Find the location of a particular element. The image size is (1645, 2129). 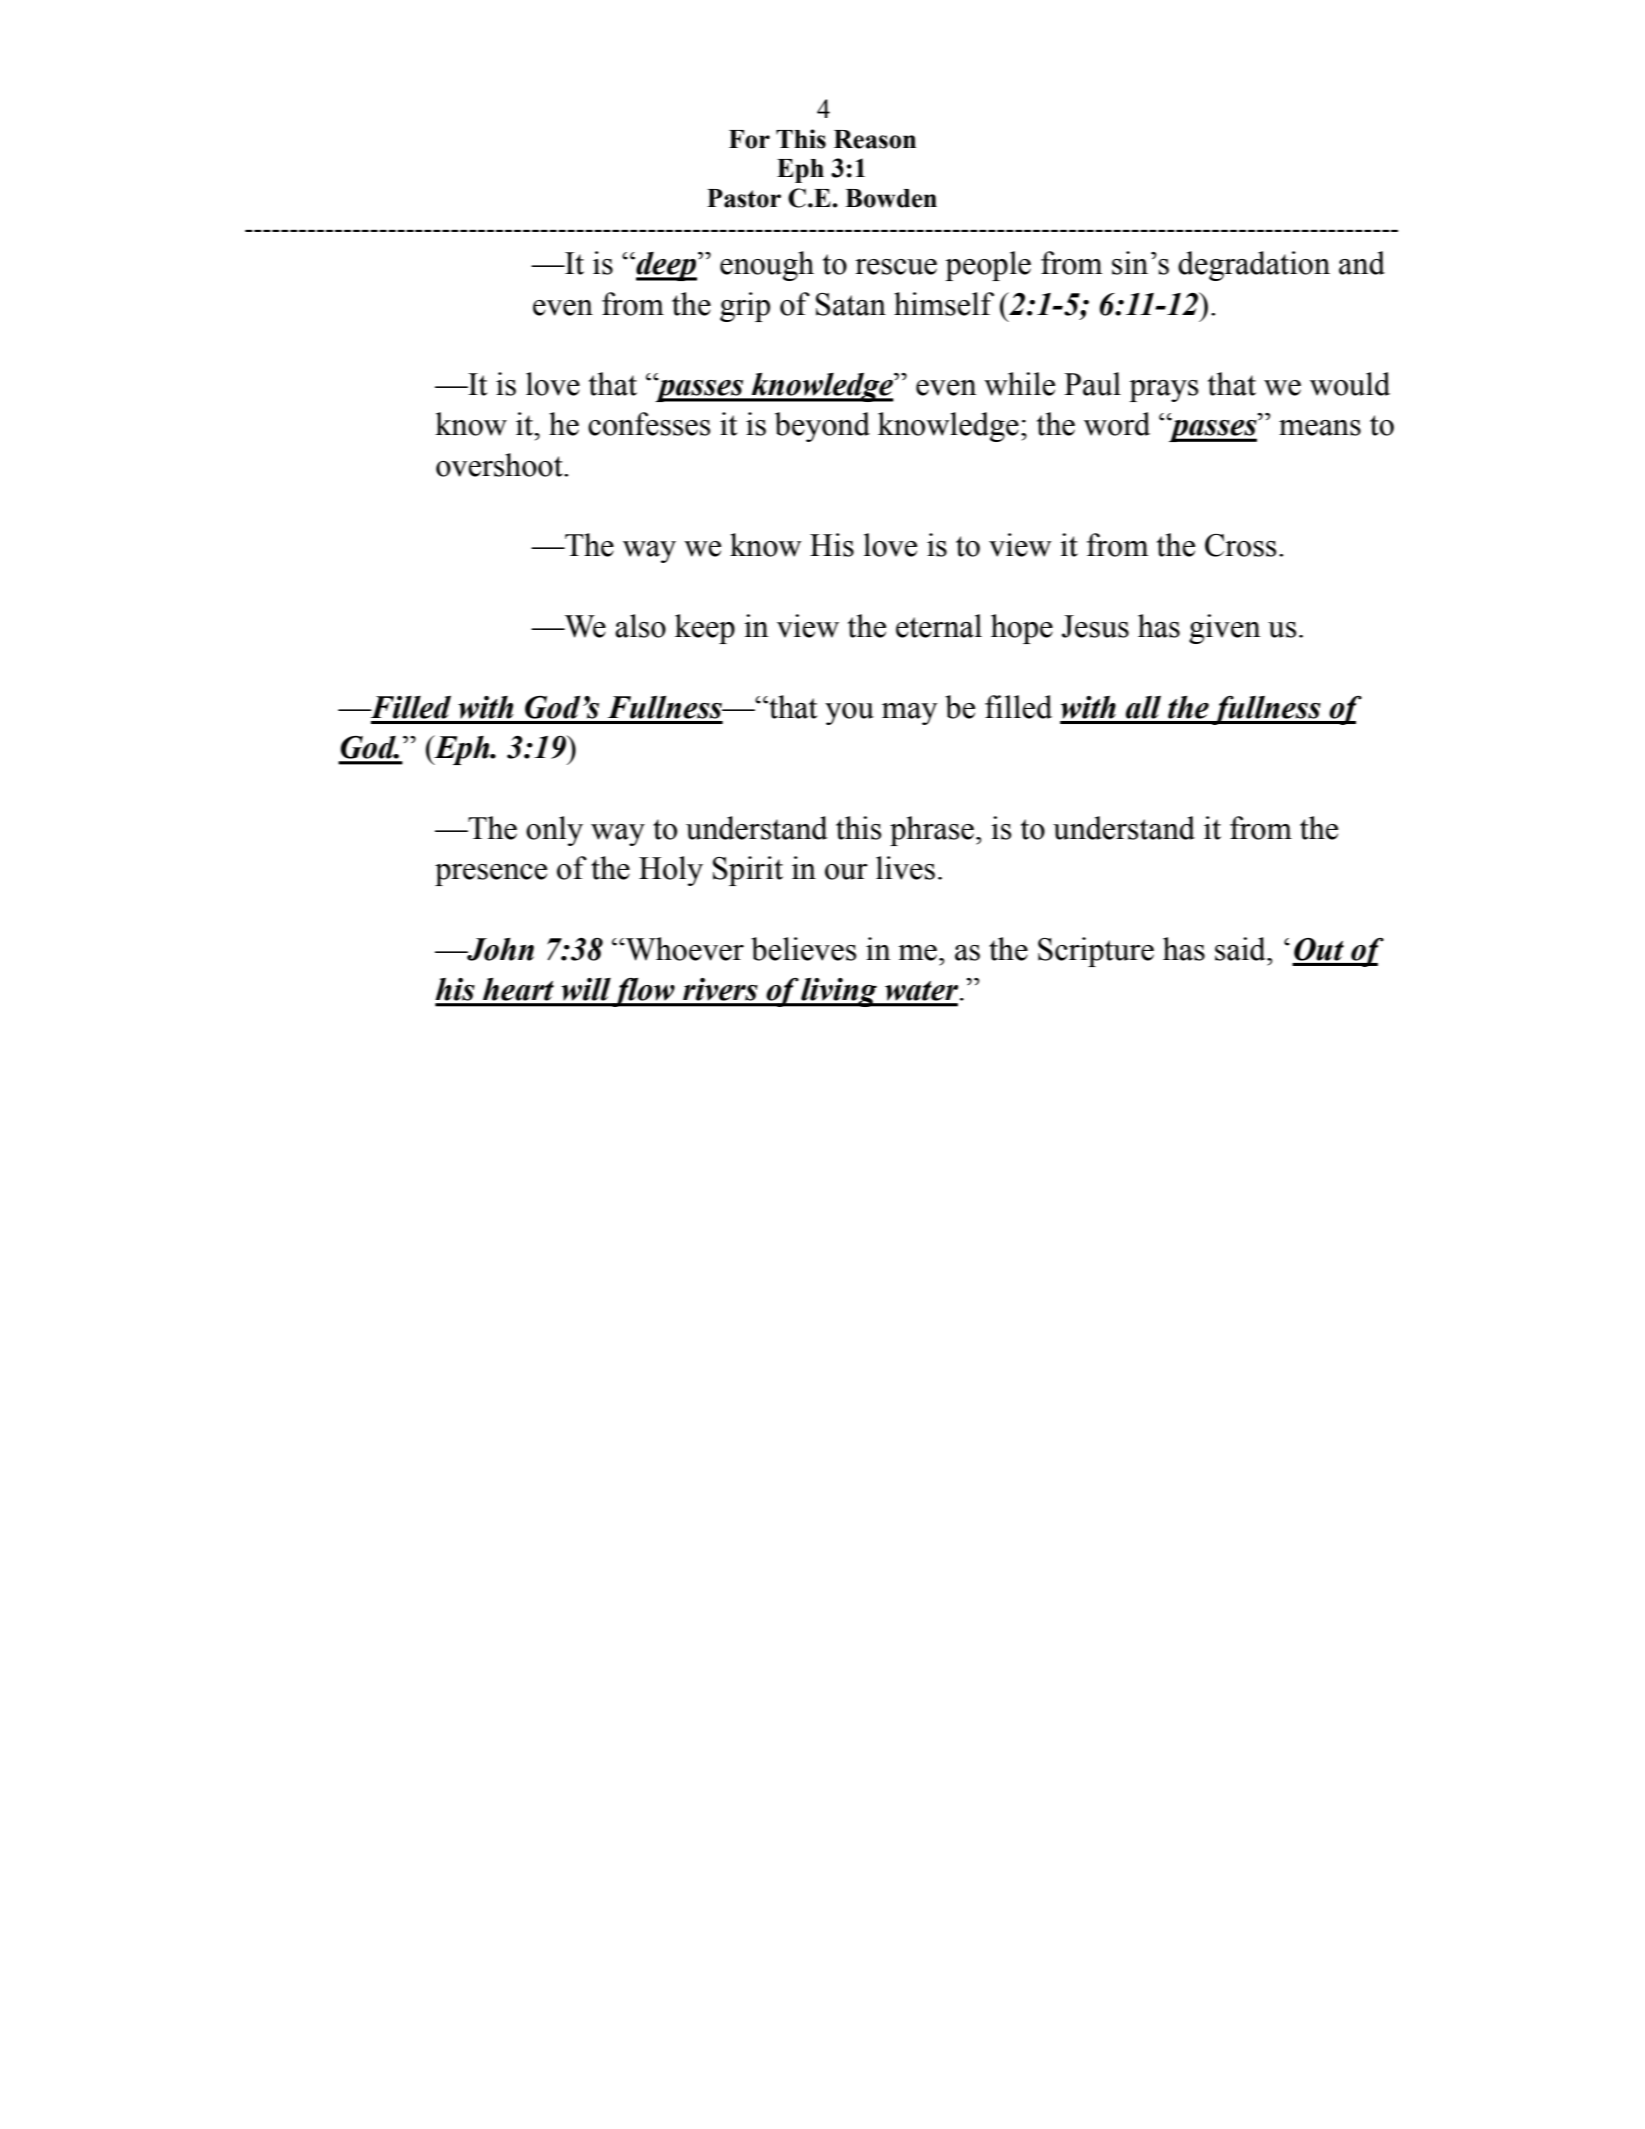

For is located at coordinates (749, 139).
